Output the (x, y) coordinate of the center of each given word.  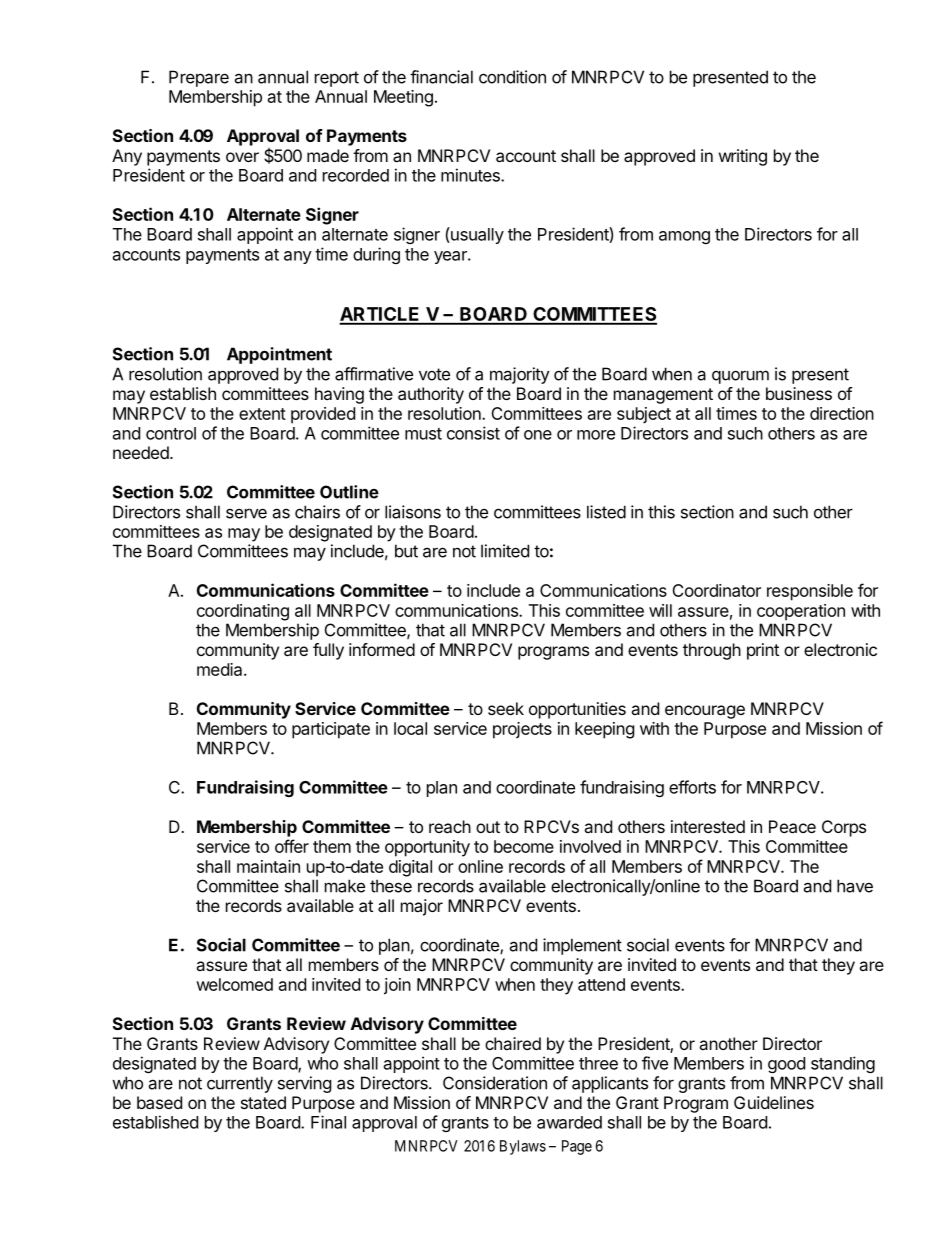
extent (262, 414)
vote (434, 374)
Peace (792, 826)
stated (263, 1102)
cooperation (801, 612)
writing (743, 157)
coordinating (243, 612)
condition (512, 77)
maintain (268, 866)
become (524, 846)
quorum (740, 377)
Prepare (199, 78)
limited (505, 551)
